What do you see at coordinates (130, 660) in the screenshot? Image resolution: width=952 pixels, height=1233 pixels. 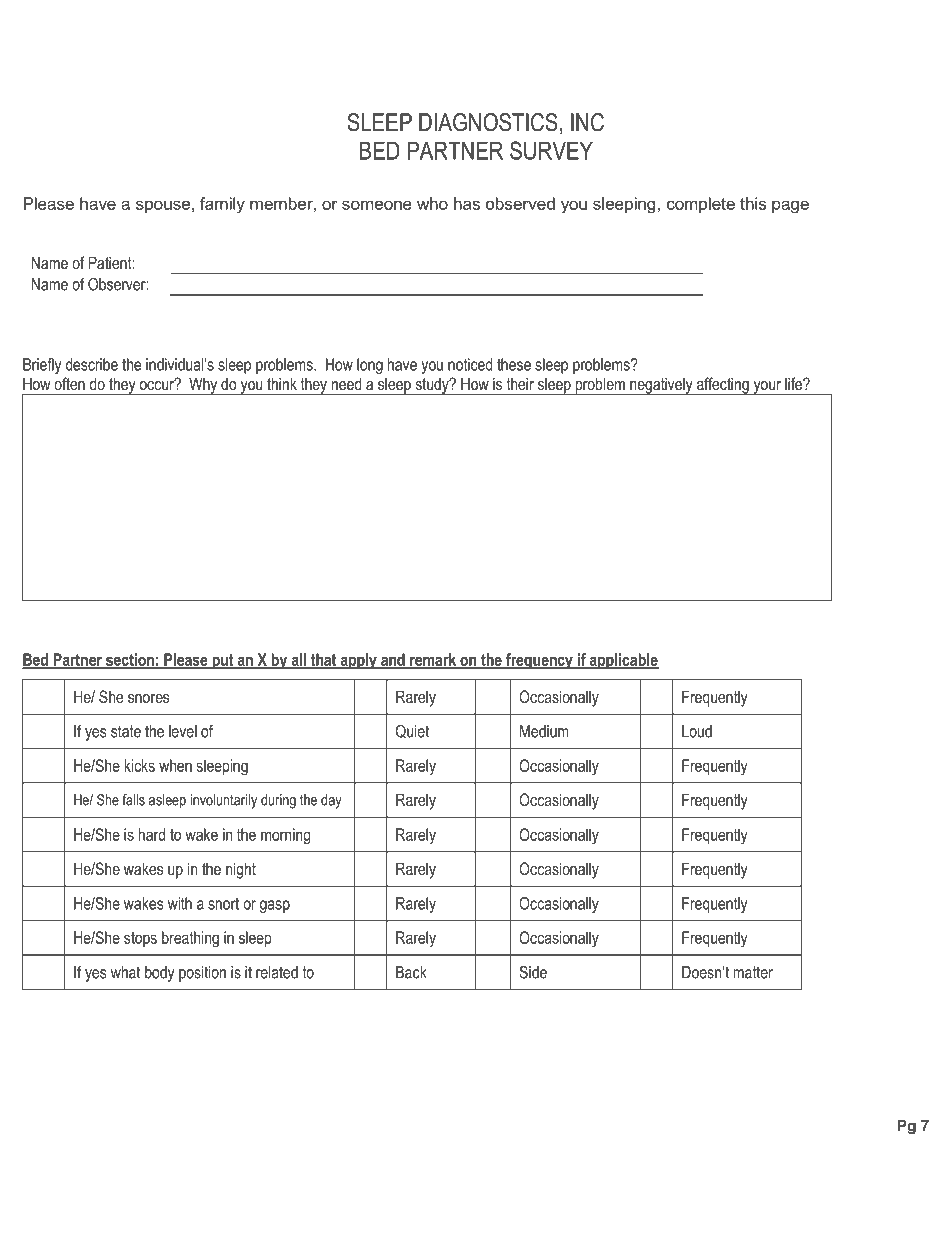 I see `section` at bounding box center [130, 660].
